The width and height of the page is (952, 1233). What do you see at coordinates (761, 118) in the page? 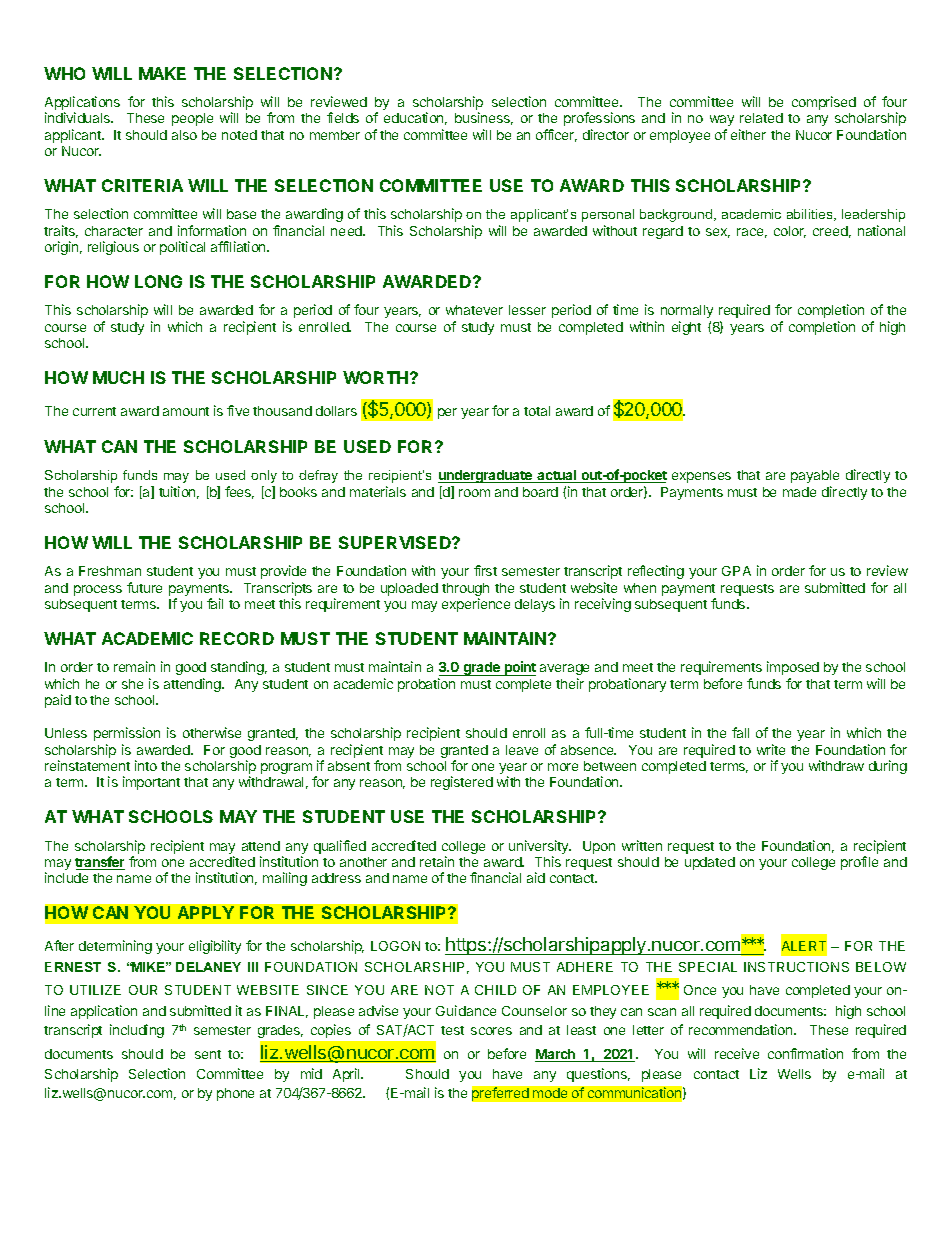
I see `related` at bounding box center [761, 118].
